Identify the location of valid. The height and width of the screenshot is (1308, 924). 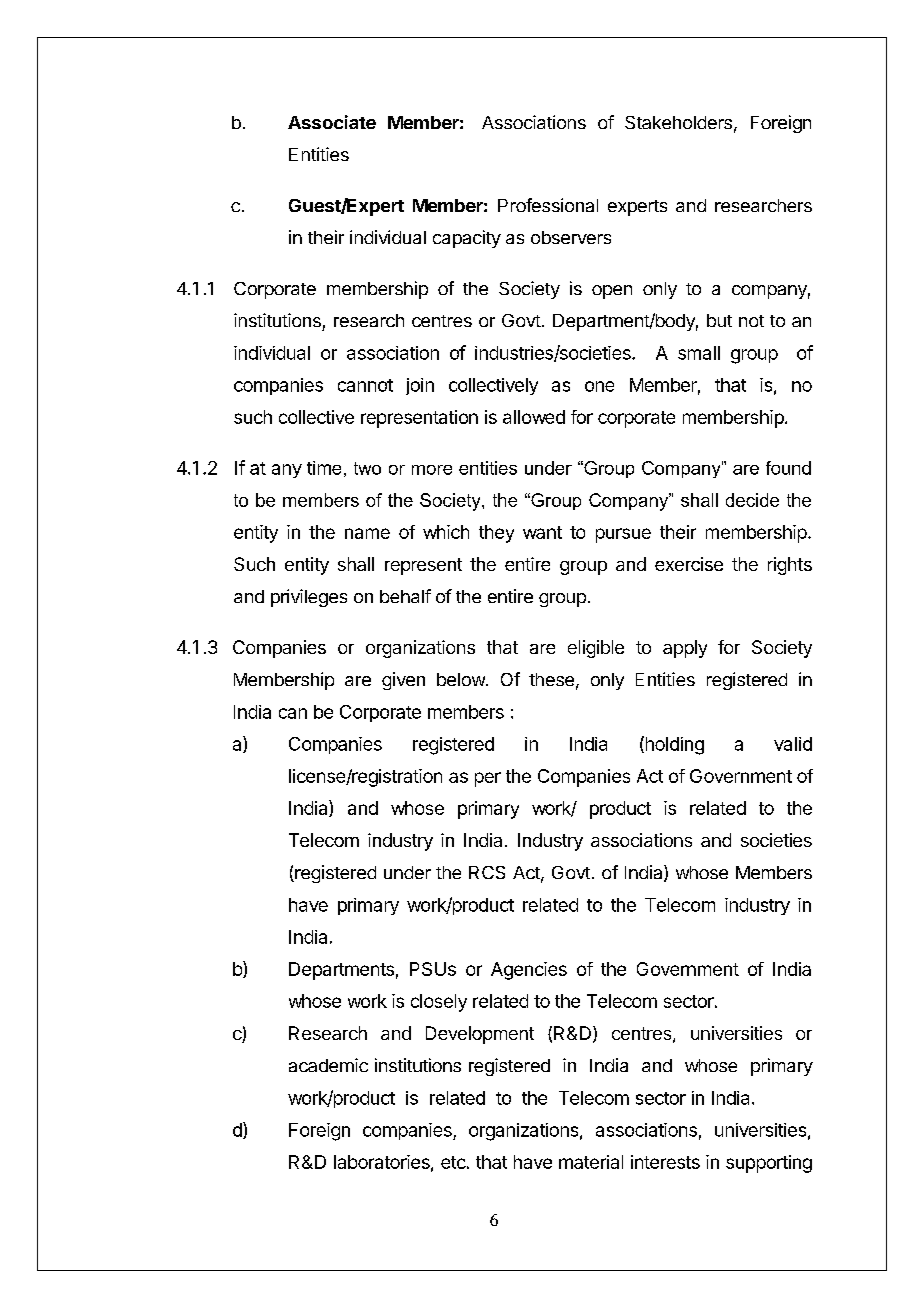
(793, 744).
